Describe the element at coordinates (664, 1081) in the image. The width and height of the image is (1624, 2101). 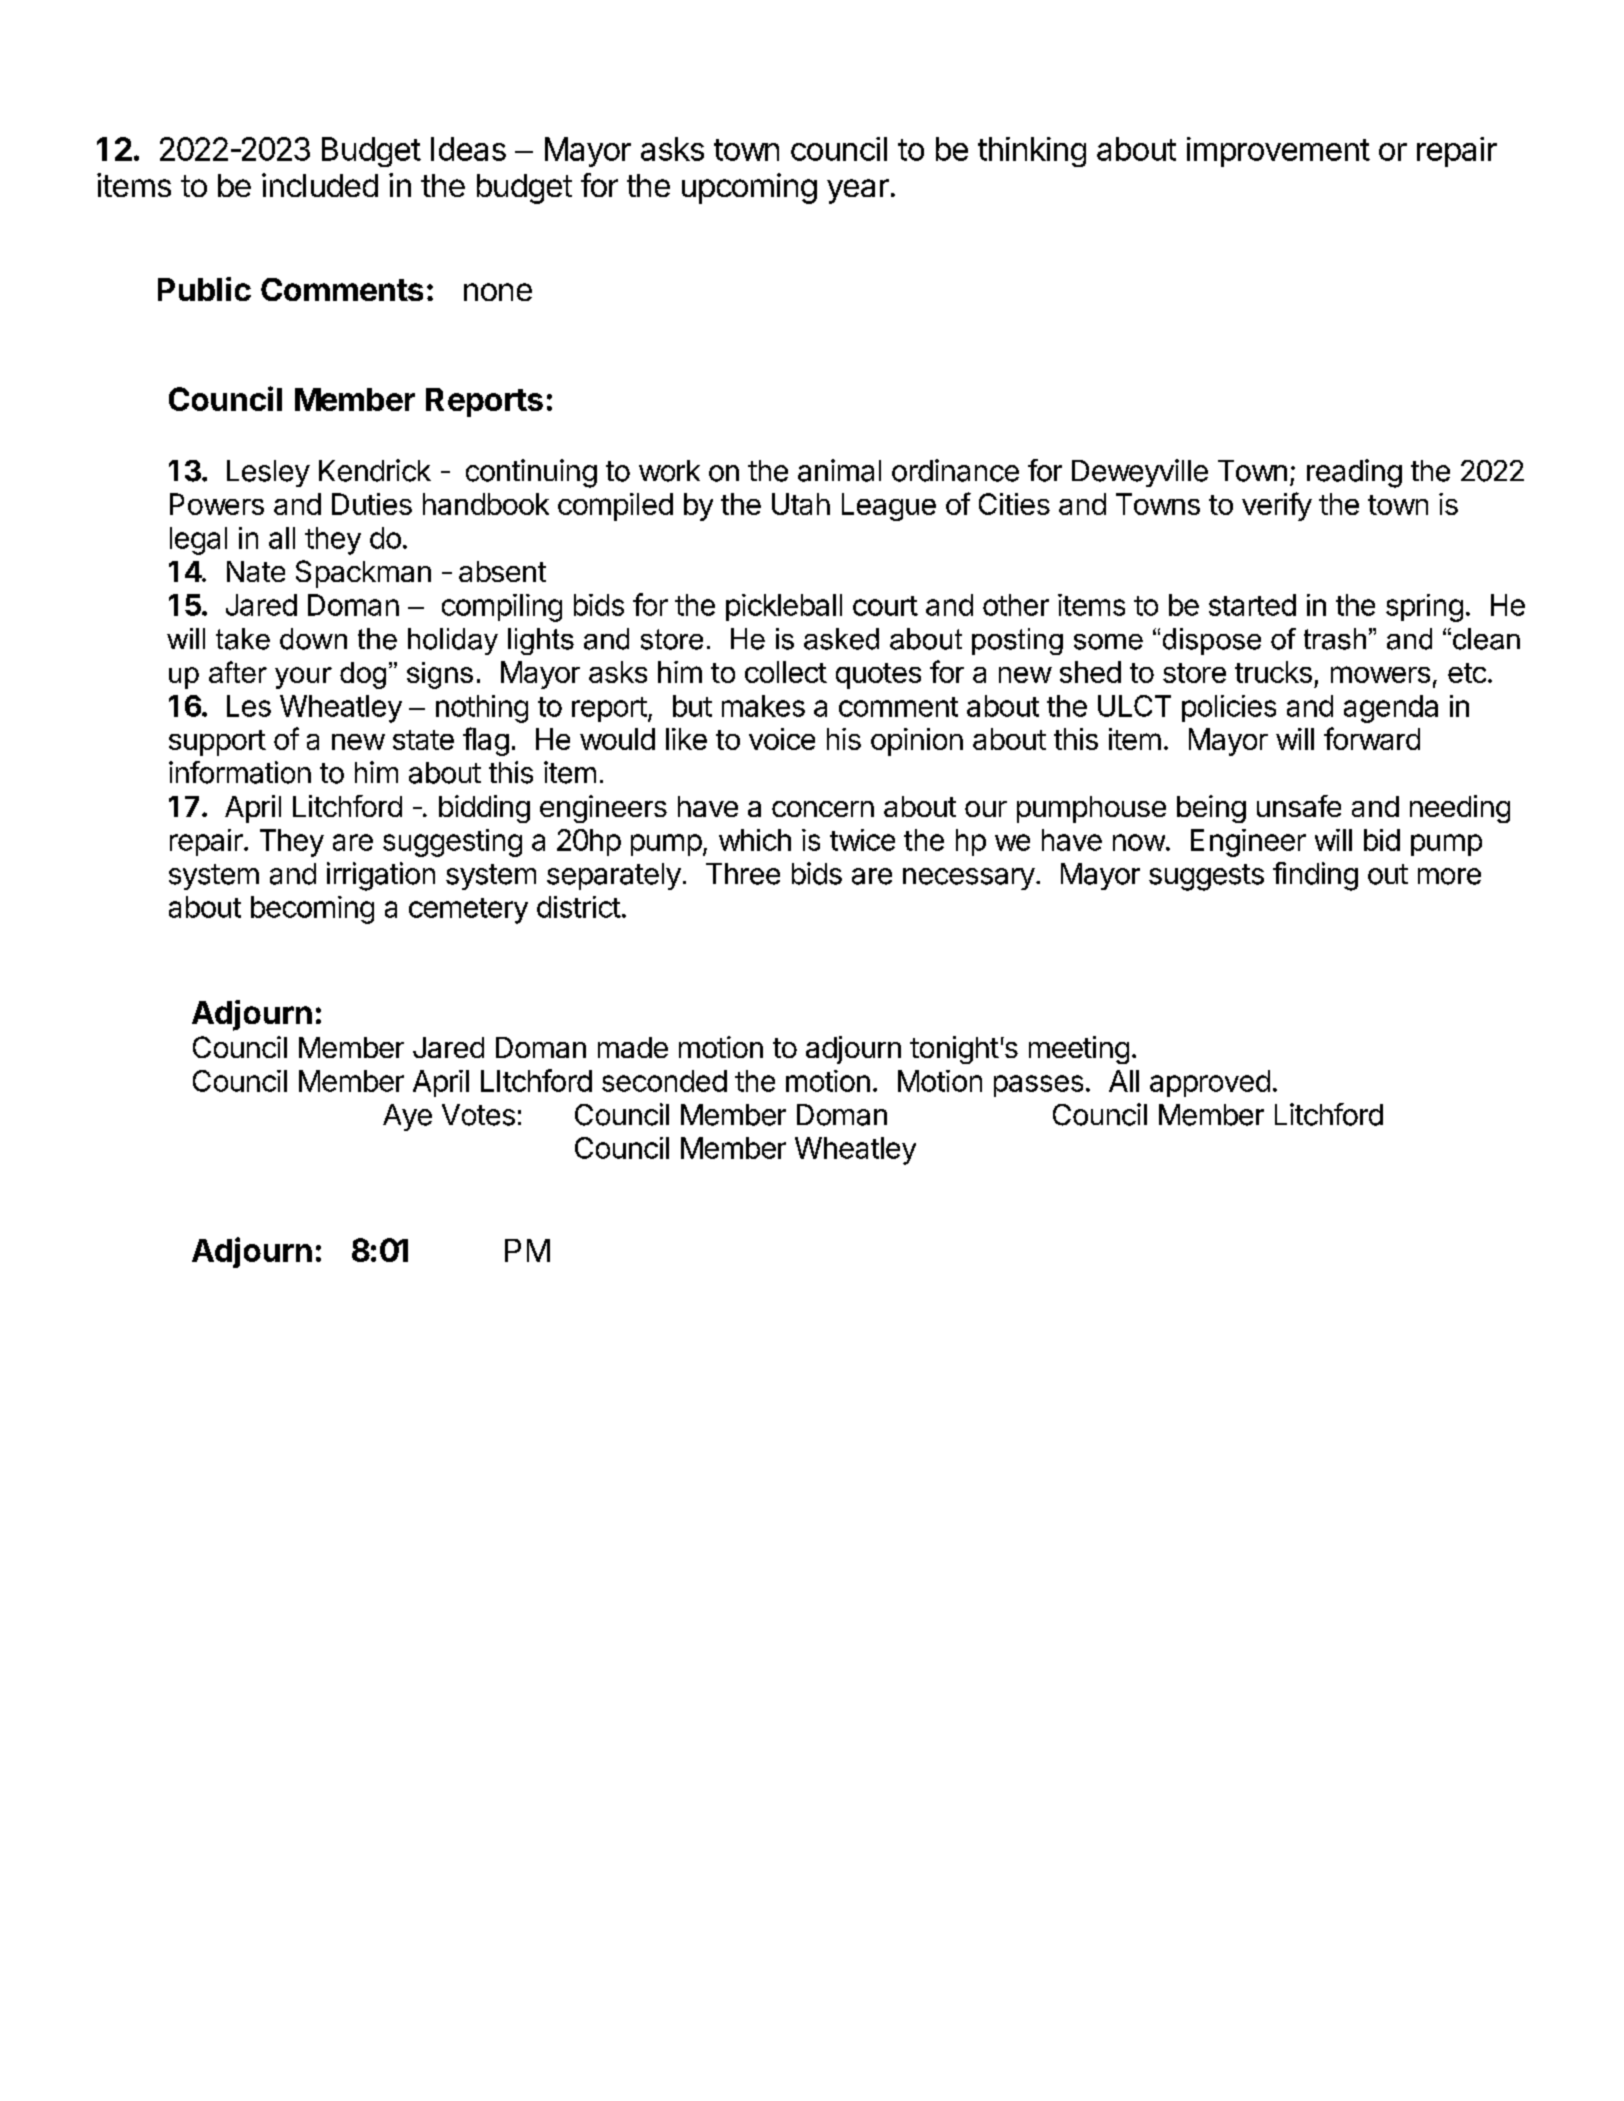
I see `seconded` at that location.
